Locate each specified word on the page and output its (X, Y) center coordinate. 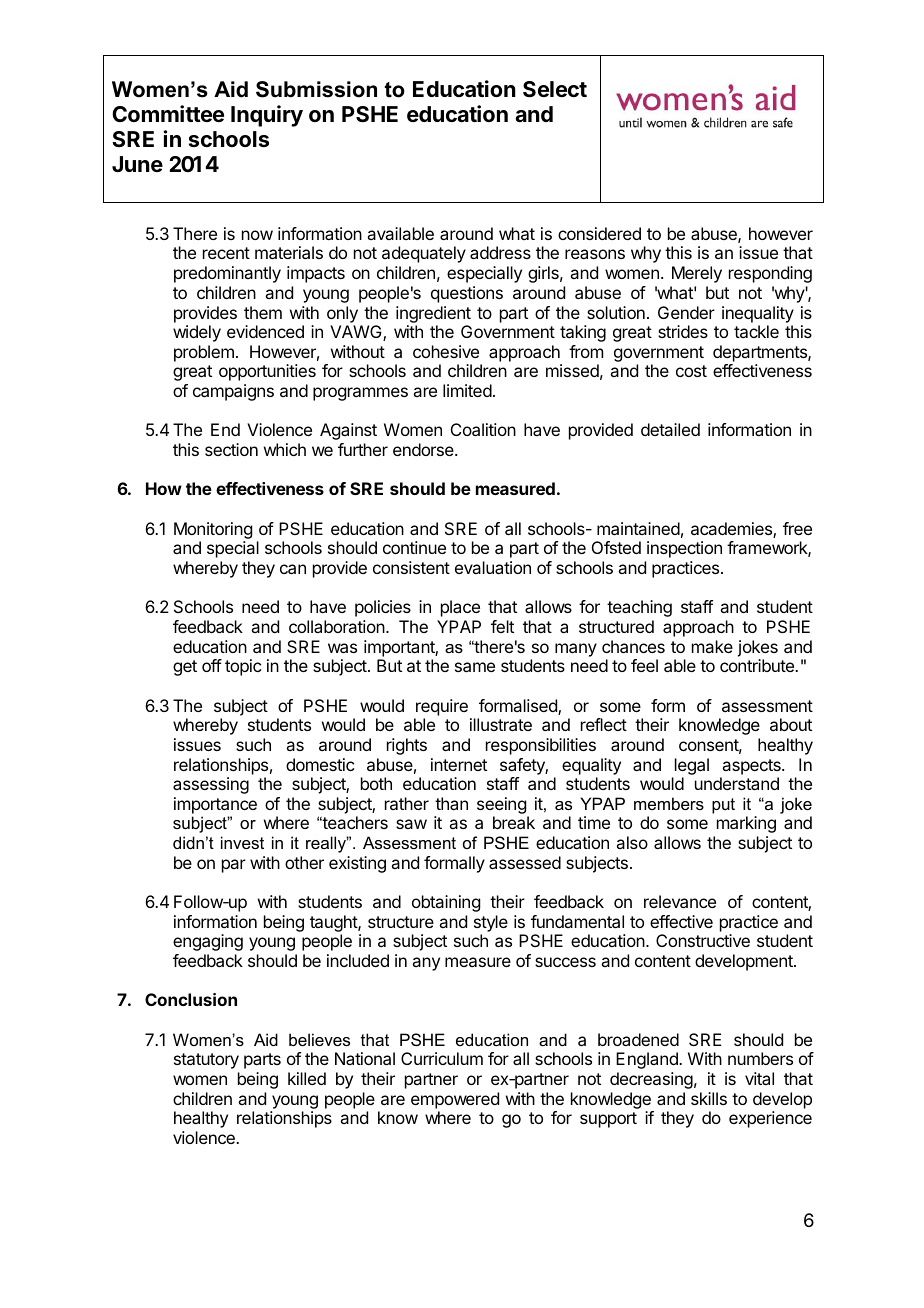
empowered (455, 1100)
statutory (206, 1061)
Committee (168, 113)
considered (599, 233)
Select (555, 89)
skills (709, 1098)
